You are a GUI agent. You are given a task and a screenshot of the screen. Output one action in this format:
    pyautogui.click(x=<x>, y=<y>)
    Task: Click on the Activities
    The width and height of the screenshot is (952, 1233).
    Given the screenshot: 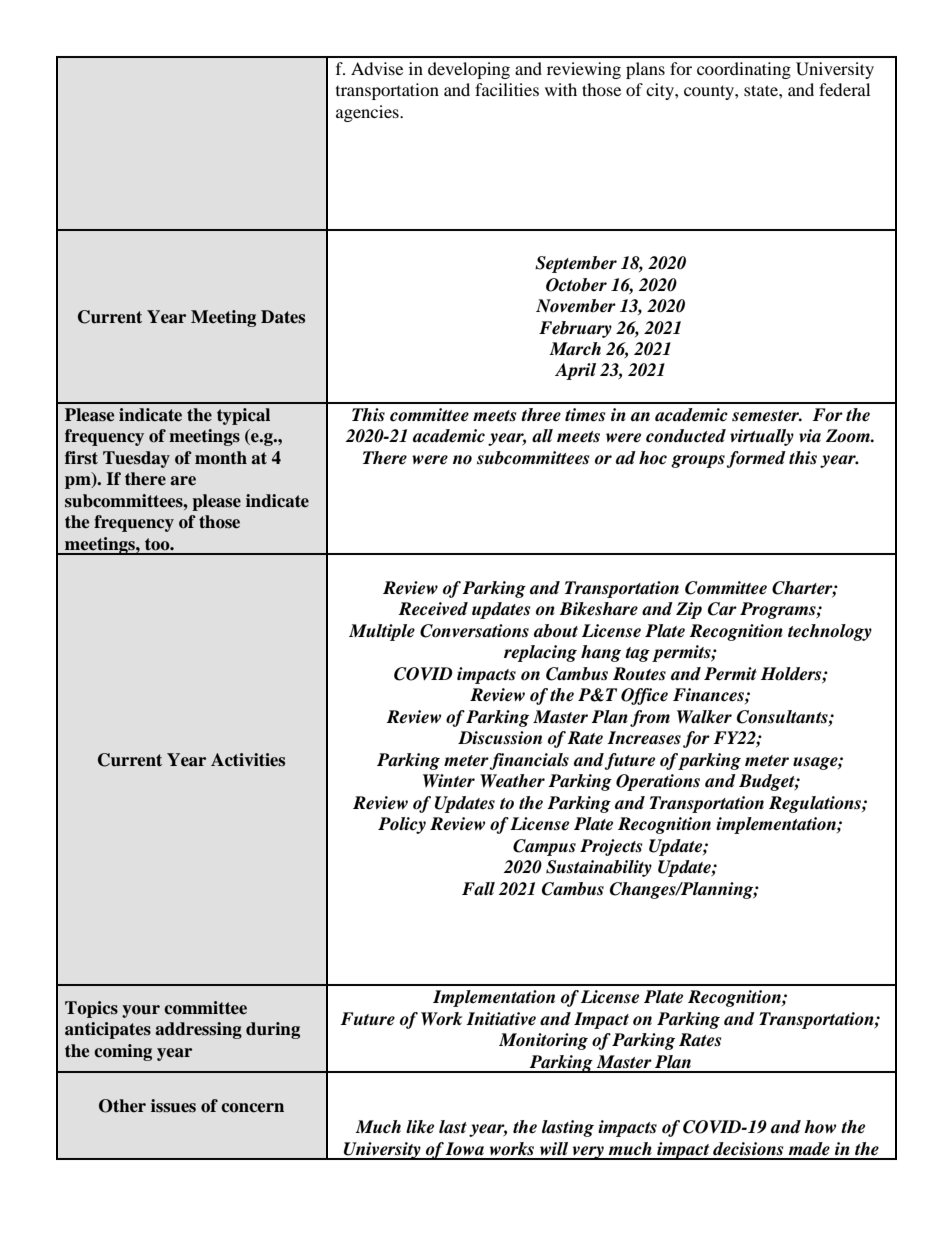 What is the action you would take?
    pyautogui.click(x=248, y=760)
